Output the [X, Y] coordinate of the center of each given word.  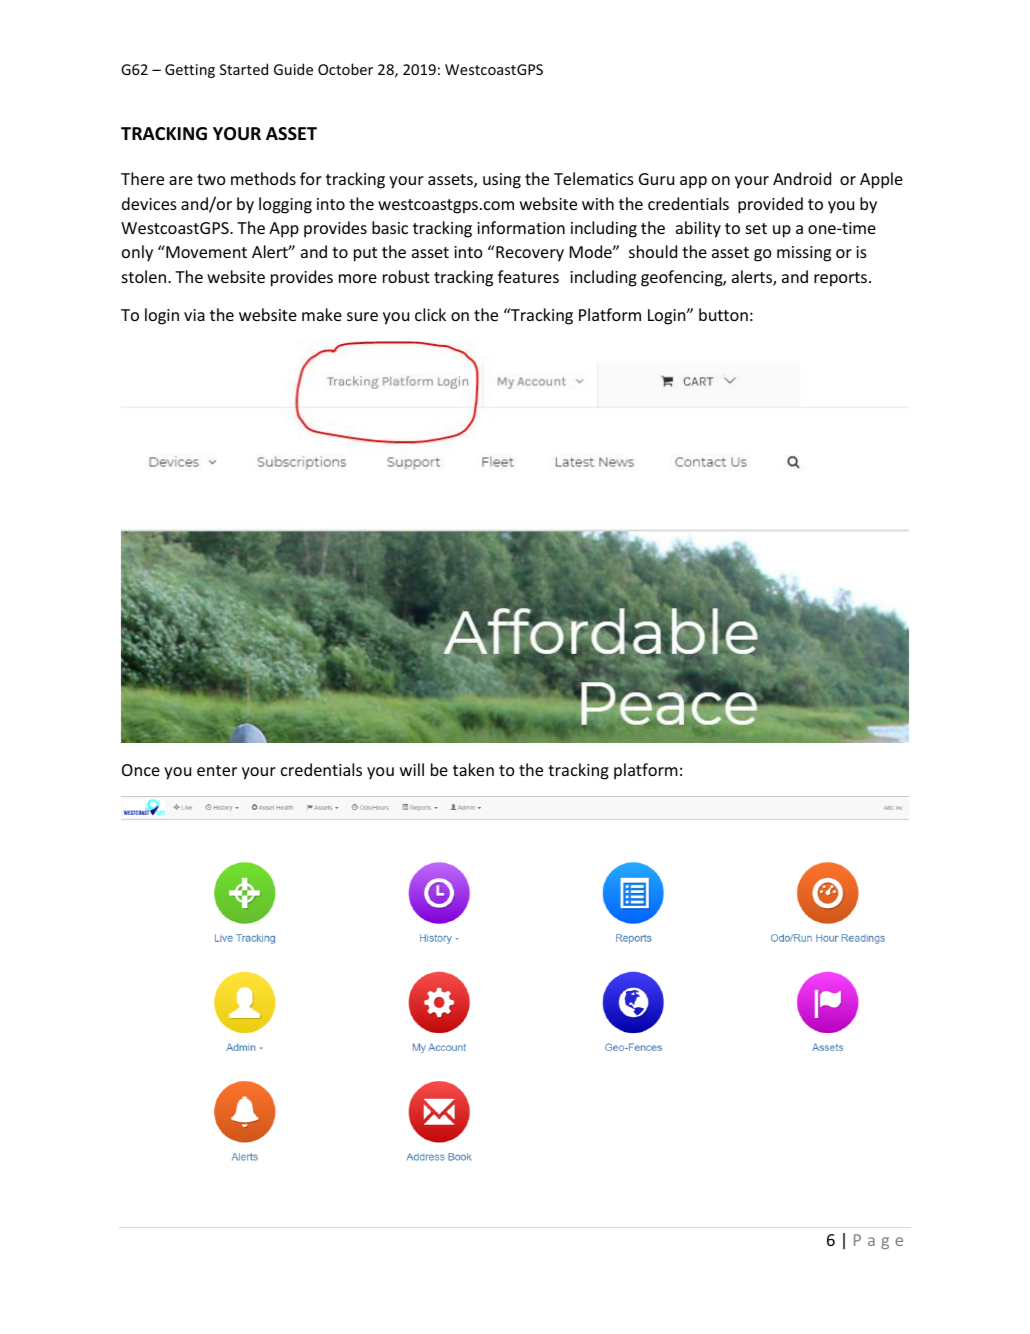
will [412, 769]
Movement [205, 251]
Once [141, 770]
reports [840, 279]
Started [244, 69]
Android [802, 178]
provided [770, 205]
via [194, 315]
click [430, 314]
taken [473, 769]
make [322, 314]
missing [804, 254]
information [521, 227]
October [345, 69]
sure [362, 316]
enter [217, 770]
